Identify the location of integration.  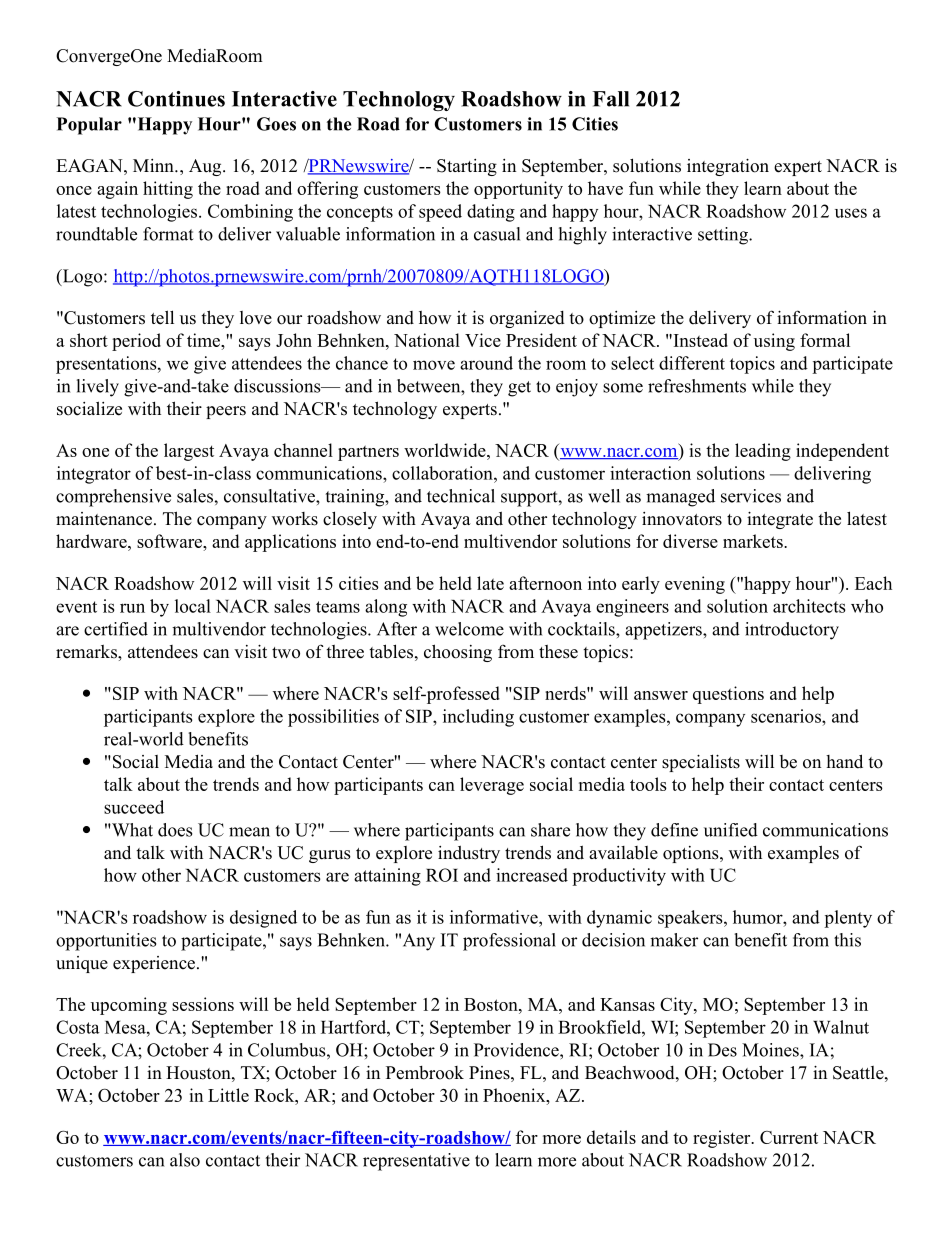
(728, 167).
